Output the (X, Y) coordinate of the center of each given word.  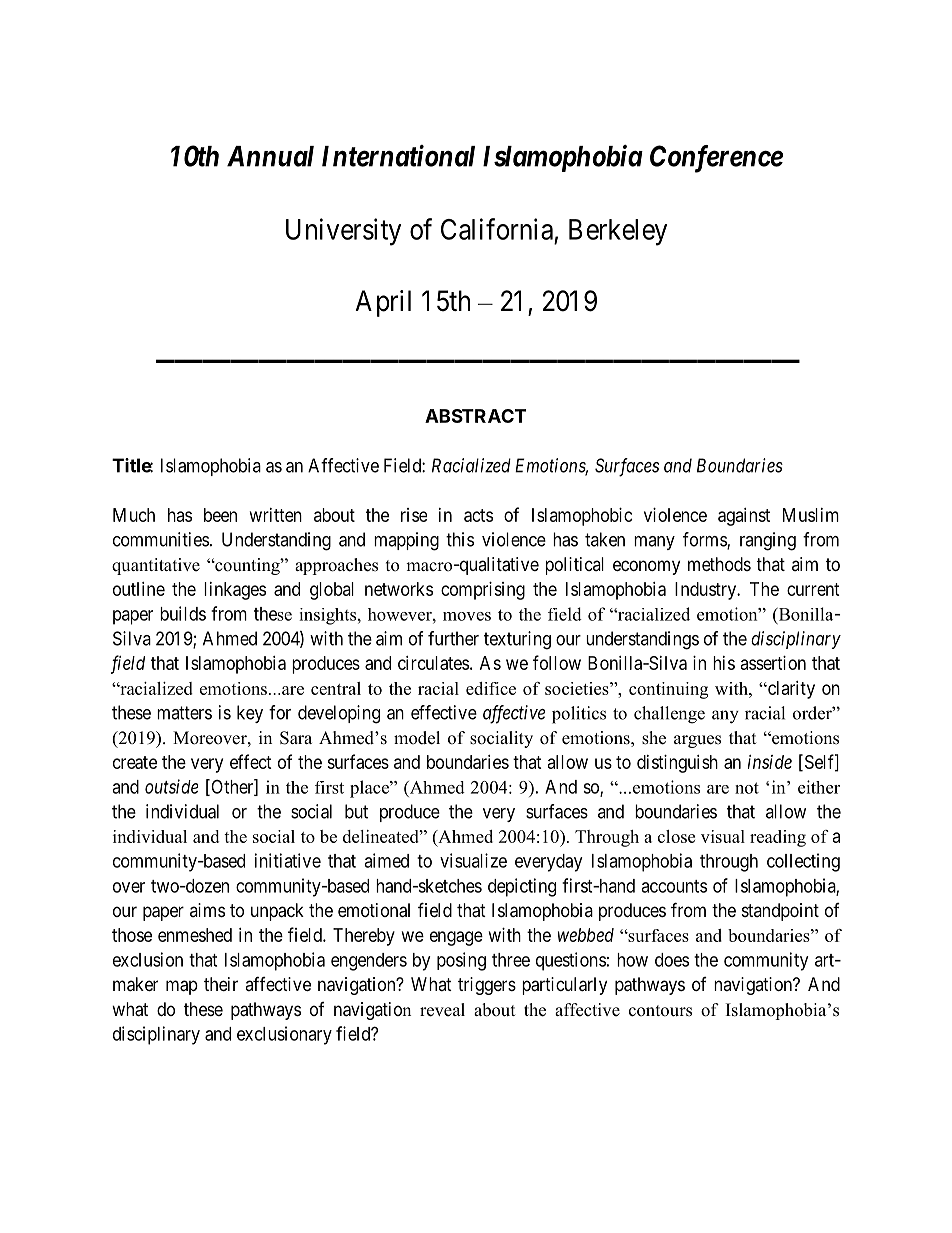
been (220, 515)
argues (697, 741)
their (221, 984)
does (672, 960)
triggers (487, 986)
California (497, 229)
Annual (270, 156)
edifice (491, 688)
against (744, 517)
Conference (716, 159)
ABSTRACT (475, 416)
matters (184, 713)
